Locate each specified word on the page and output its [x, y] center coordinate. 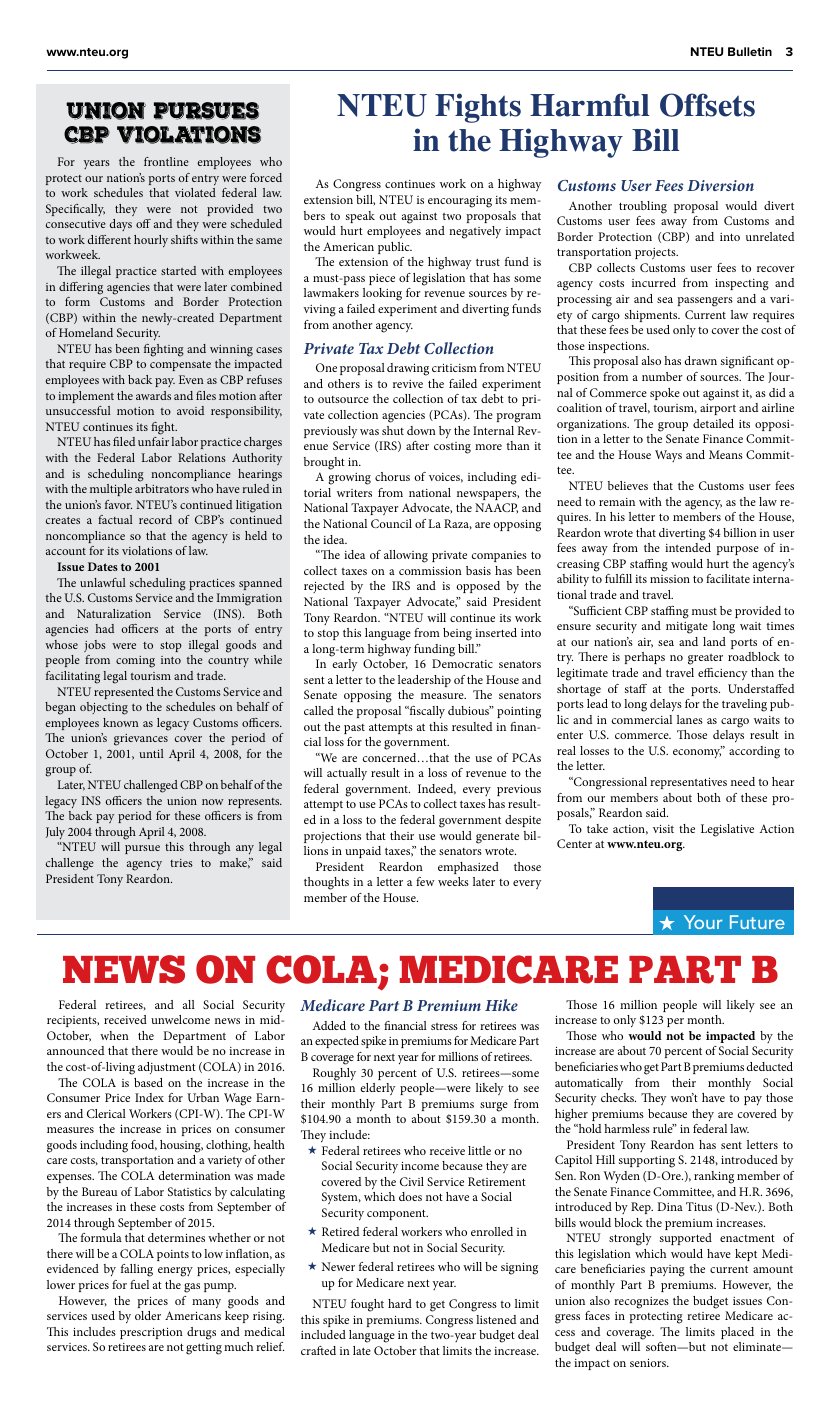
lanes [690, 719]
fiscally [426, 712]
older [148, 1315]
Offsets [707, 105]
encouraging [460, 202]
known [121, 722]
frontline [166, 161]
